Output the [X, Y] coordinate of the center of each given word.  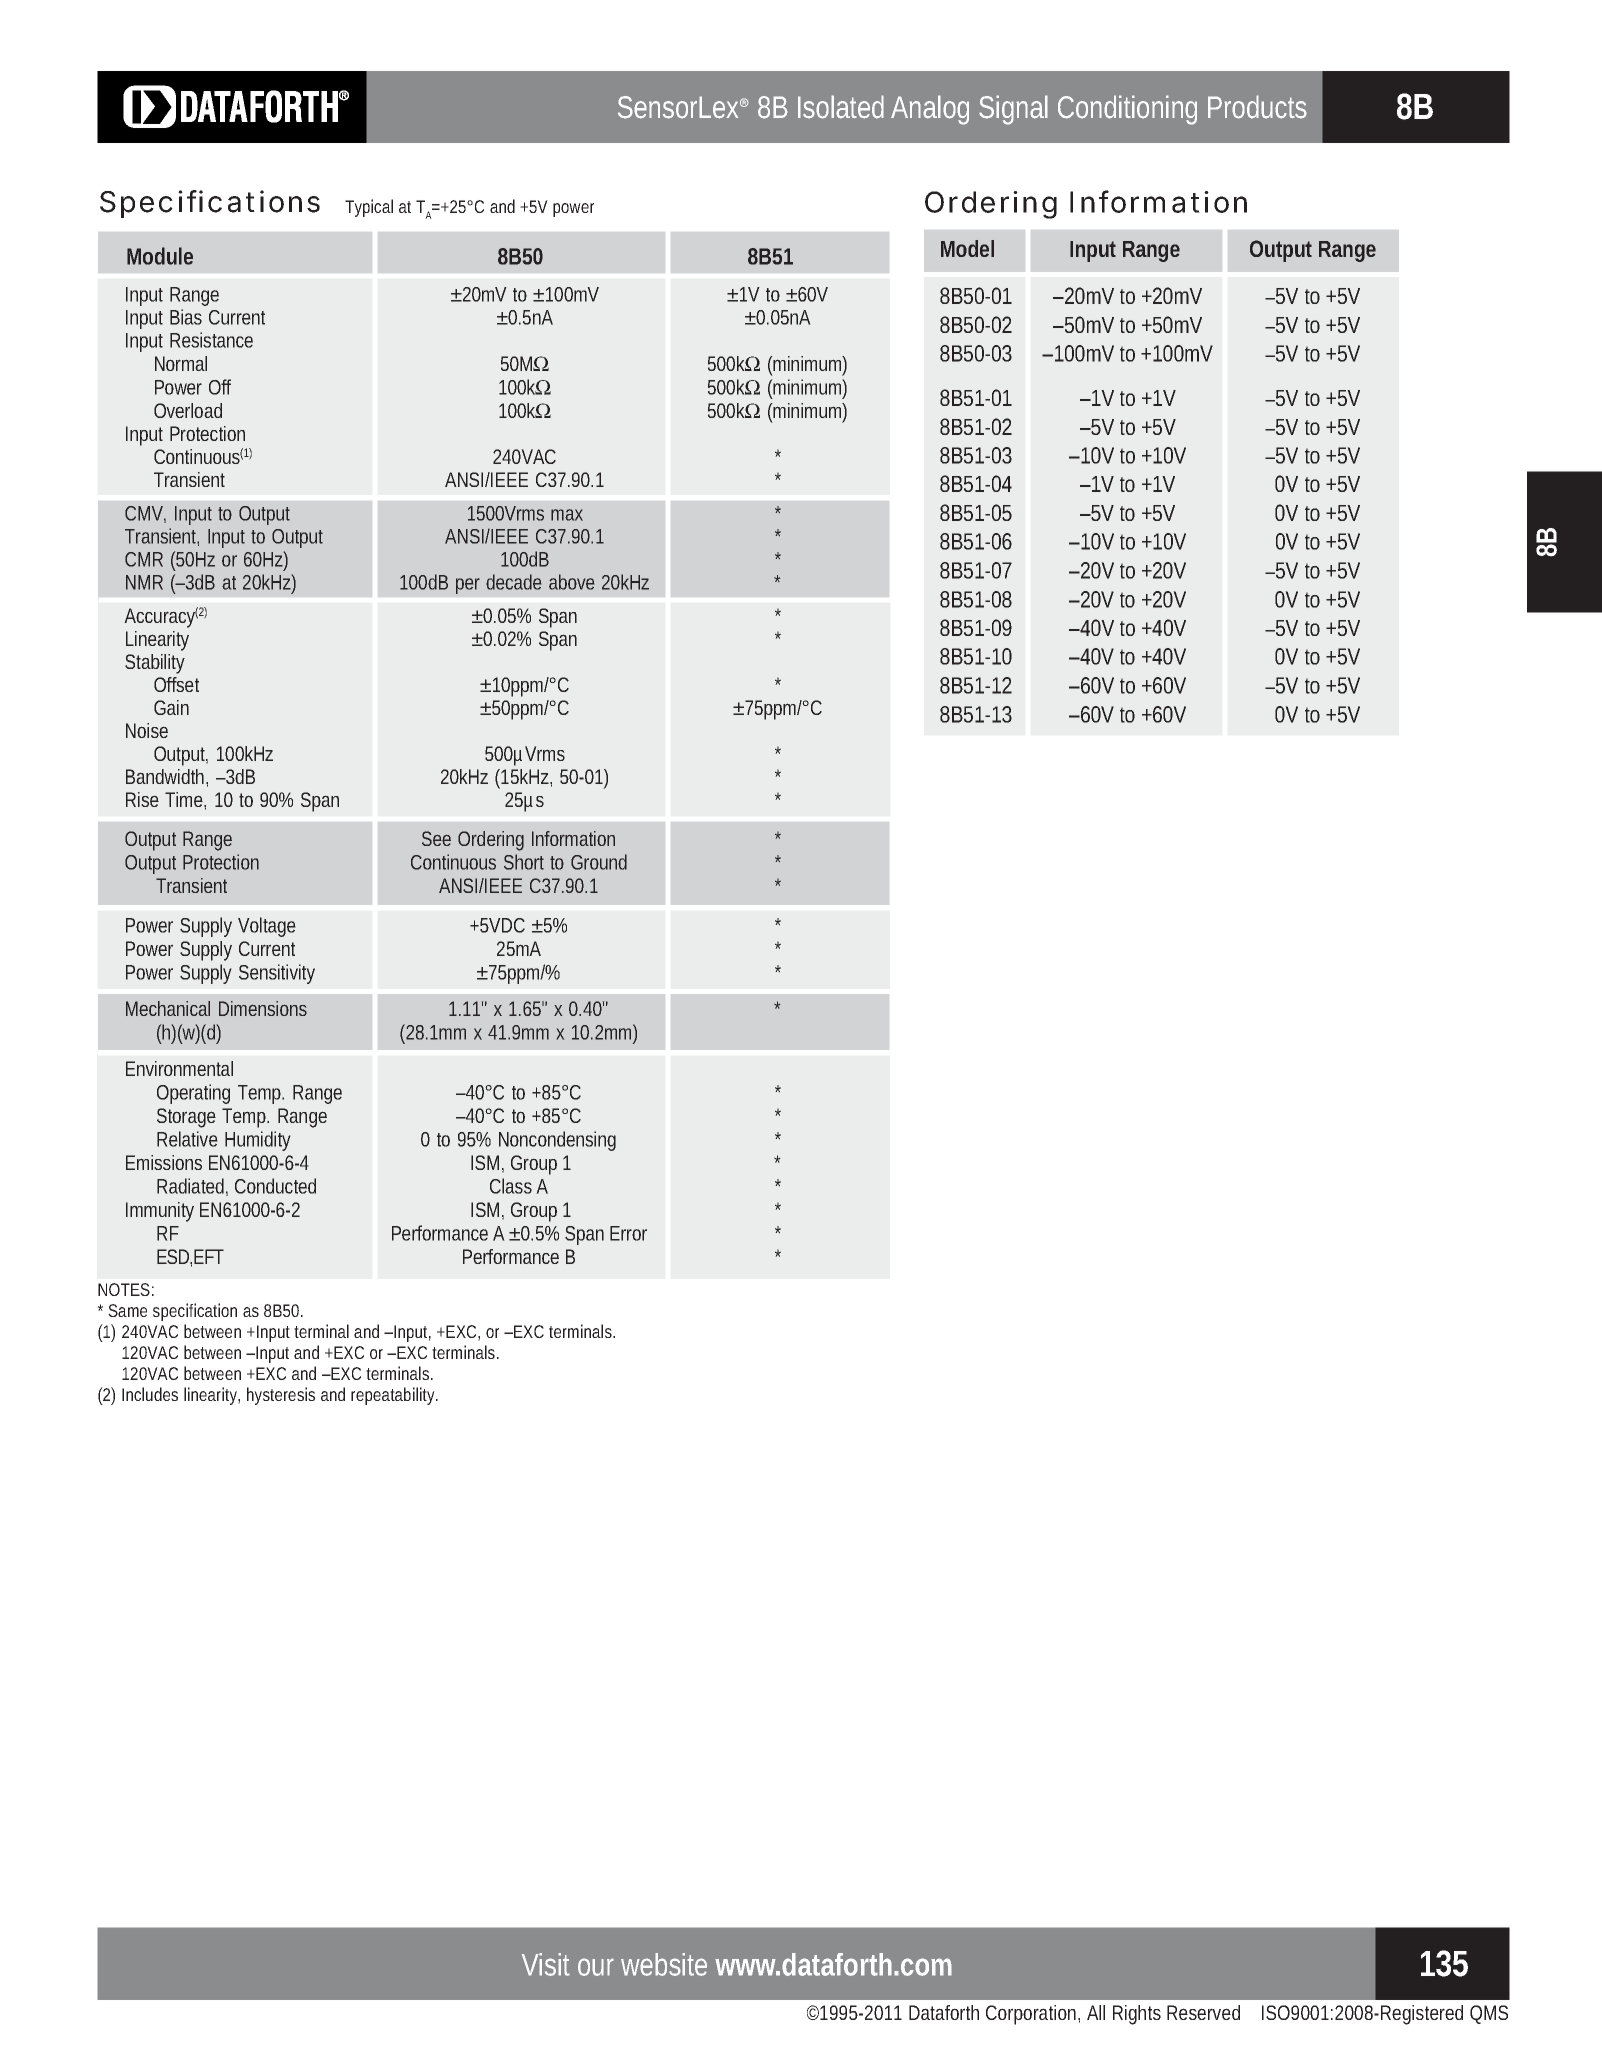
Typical [369, 208]
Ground [599, 862]
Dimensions [263, 1008]
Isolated [841, 107]
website [664, 1964]
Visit [546, 1964]
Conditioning [1127, 110]
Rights [1137, 2015]
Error [628, 1233]
